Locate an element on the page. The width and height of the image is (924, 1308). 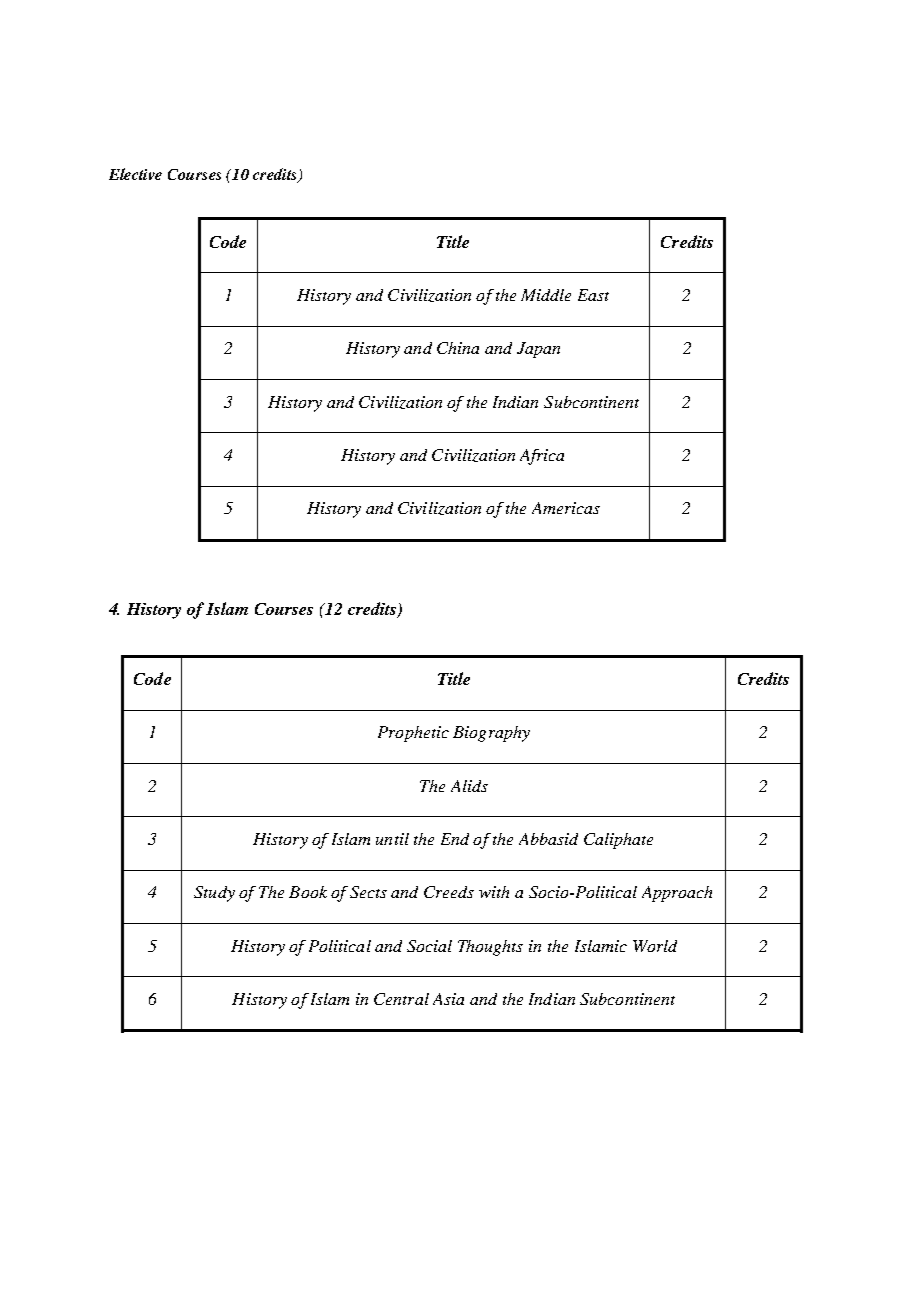
Biography is located at coordinates (491, 734).
